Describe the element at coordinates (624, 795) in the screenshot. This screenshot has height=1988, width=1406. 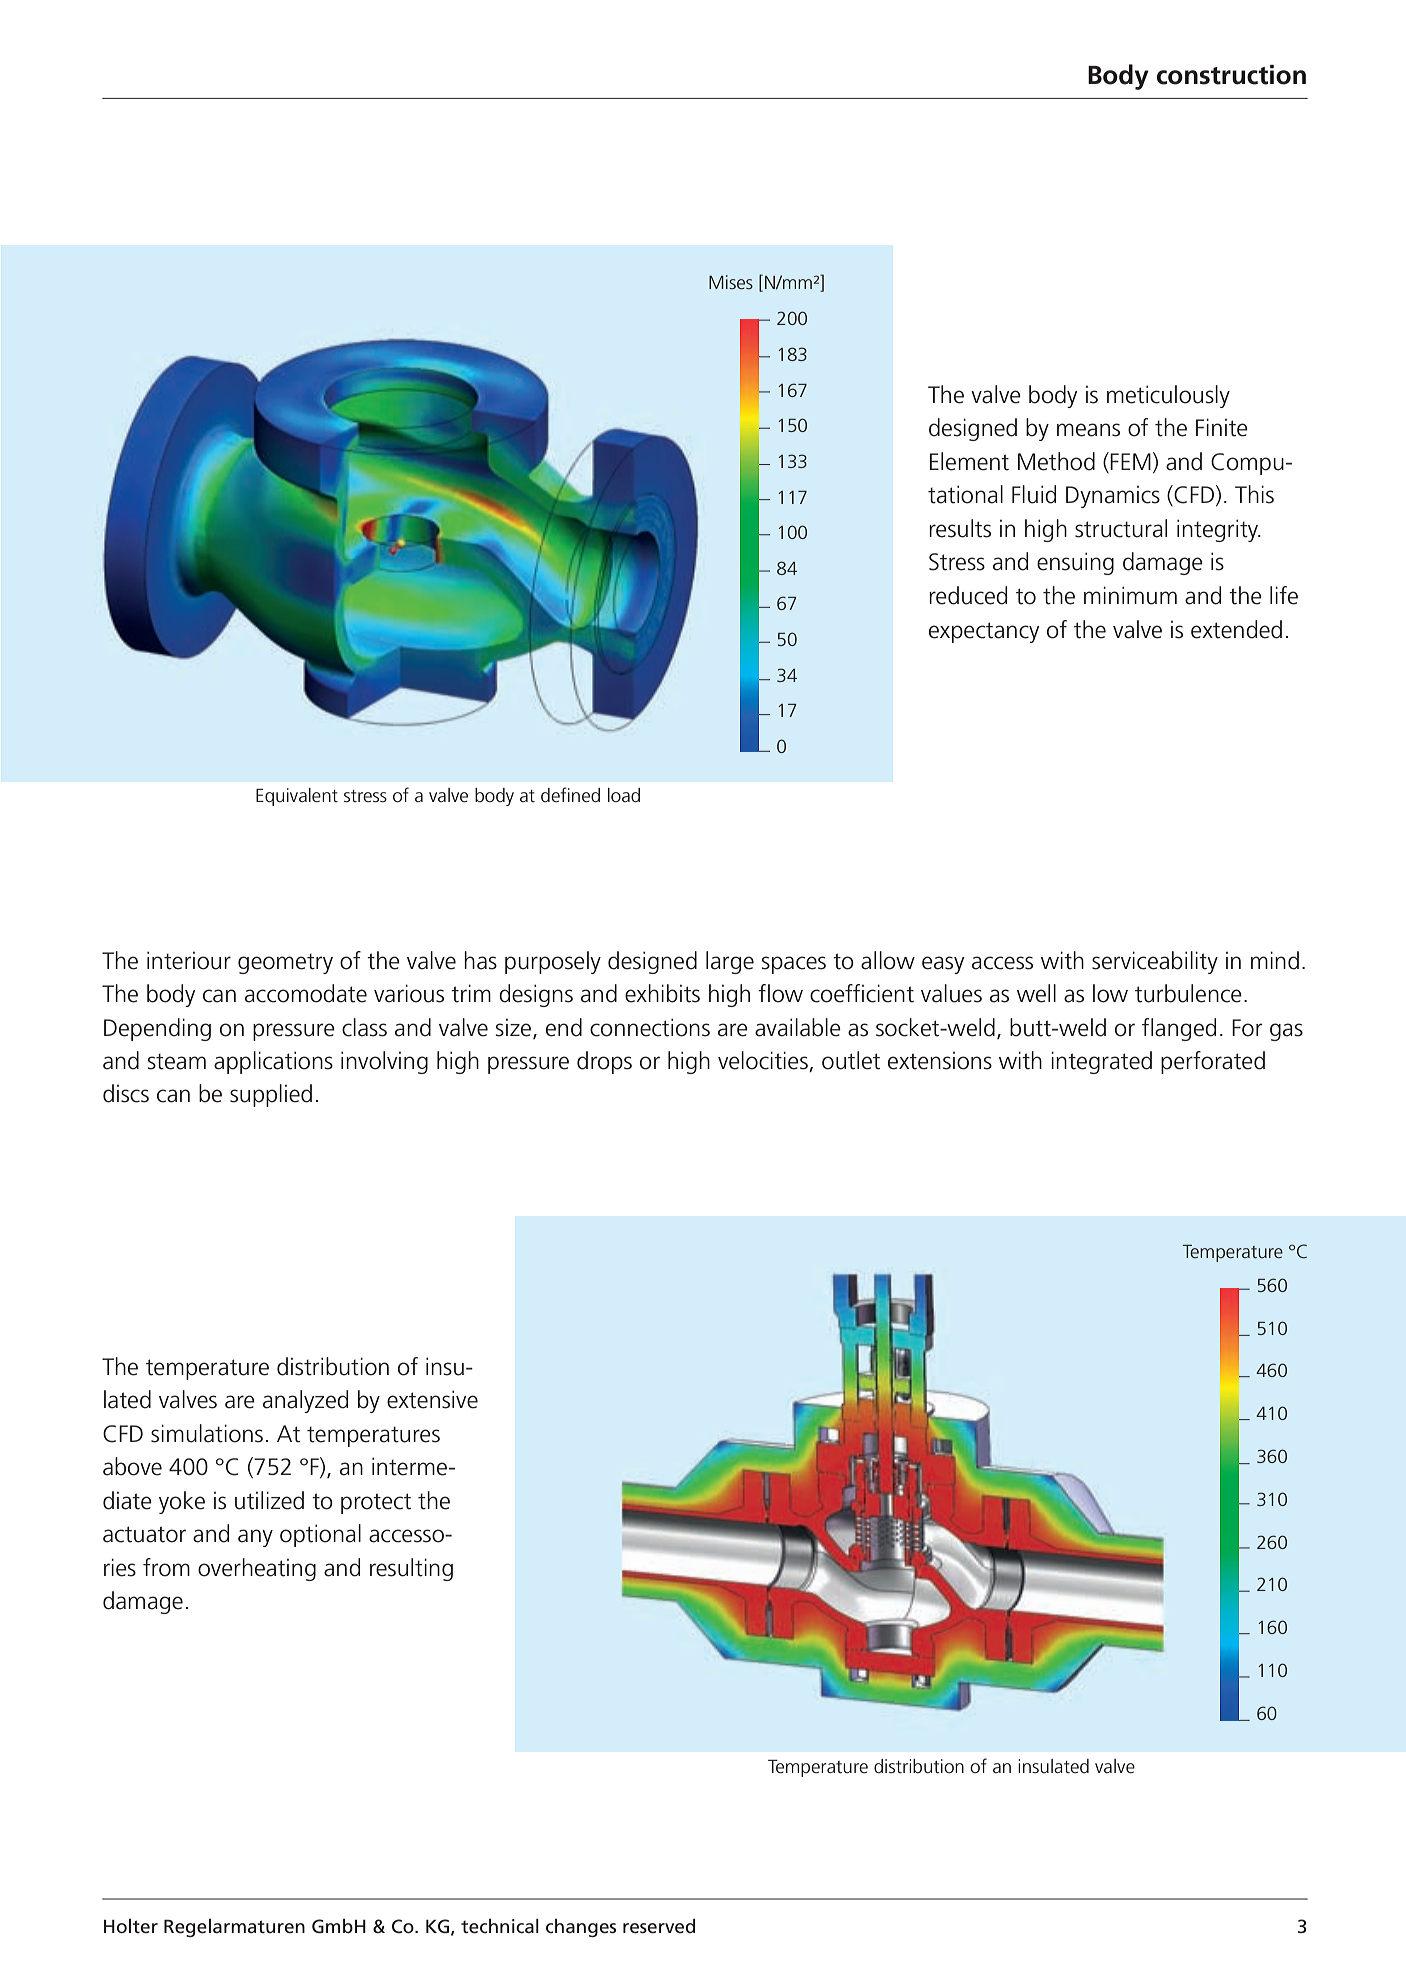
I see `load` at that location.
